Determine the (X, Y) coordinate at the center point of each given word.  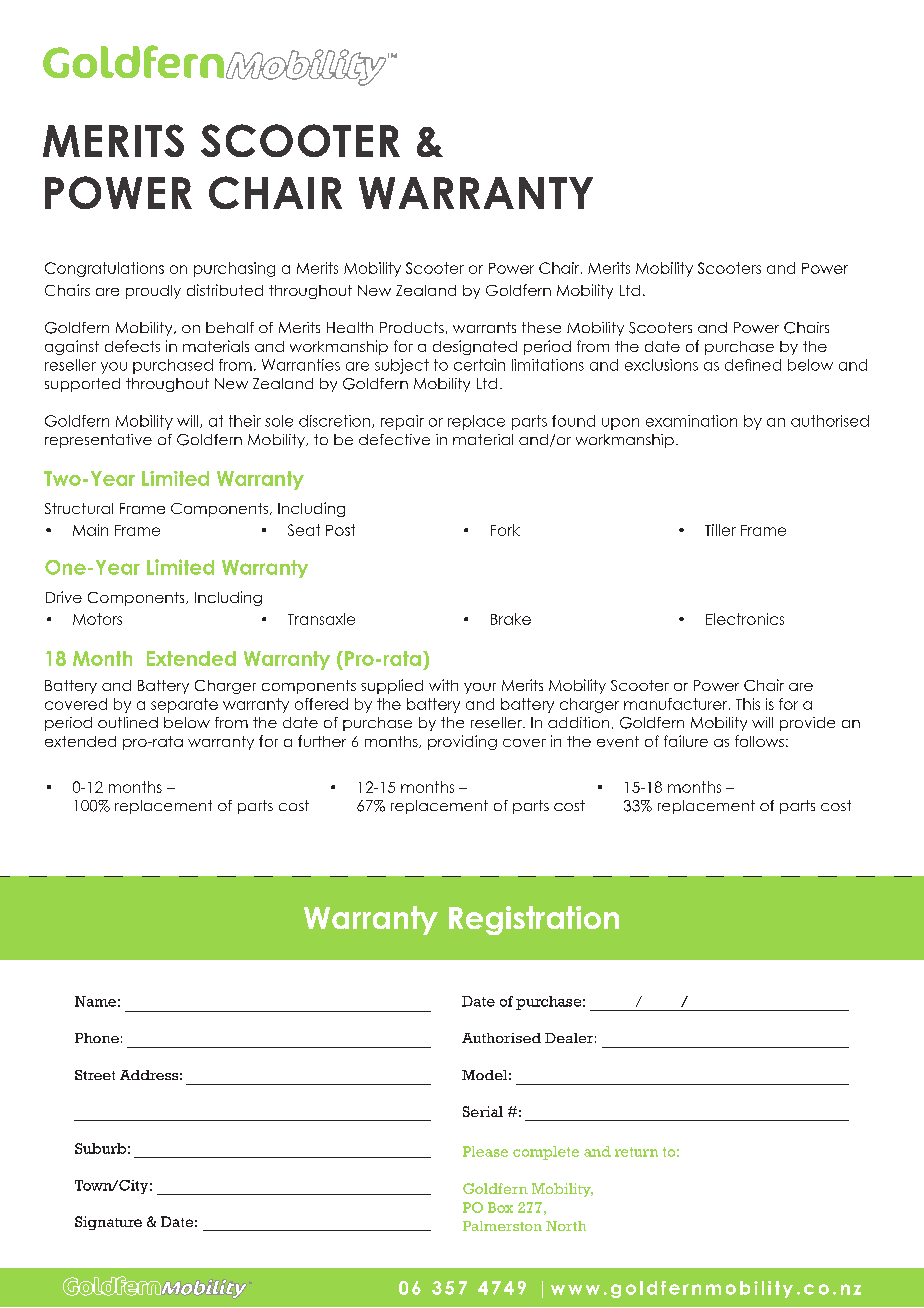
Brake (511, 619)
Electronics (745, 619)
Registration (534, 920)
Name (95, 1001)
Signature (108, 1223)
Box (500, 1207)
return (636, 1152)
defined (753, 365)
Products (412, 327)
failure (686, 741)
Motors (97, 619)
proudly (153, 292)
